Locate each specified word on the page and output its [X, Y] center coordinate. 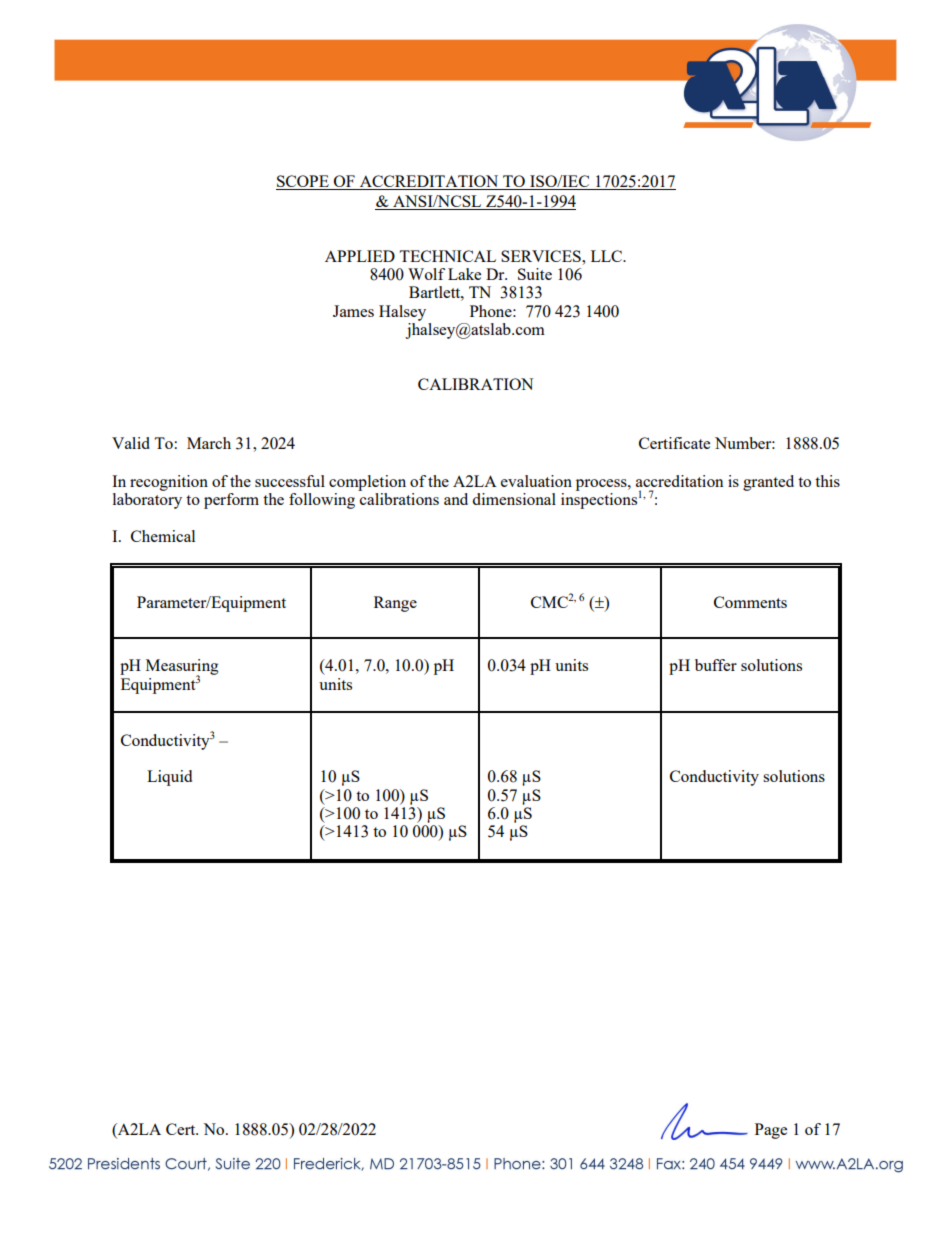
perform [231, 501]
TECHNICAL [447, 256]
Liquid [169, 778]
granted [768, 483]
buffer [716, 665]
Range [395, 604]
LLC [608, 256]
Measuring [182, 668]
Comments [750, 602]
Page [771, 1131]
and [456, 499]
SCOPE [303, 182]
